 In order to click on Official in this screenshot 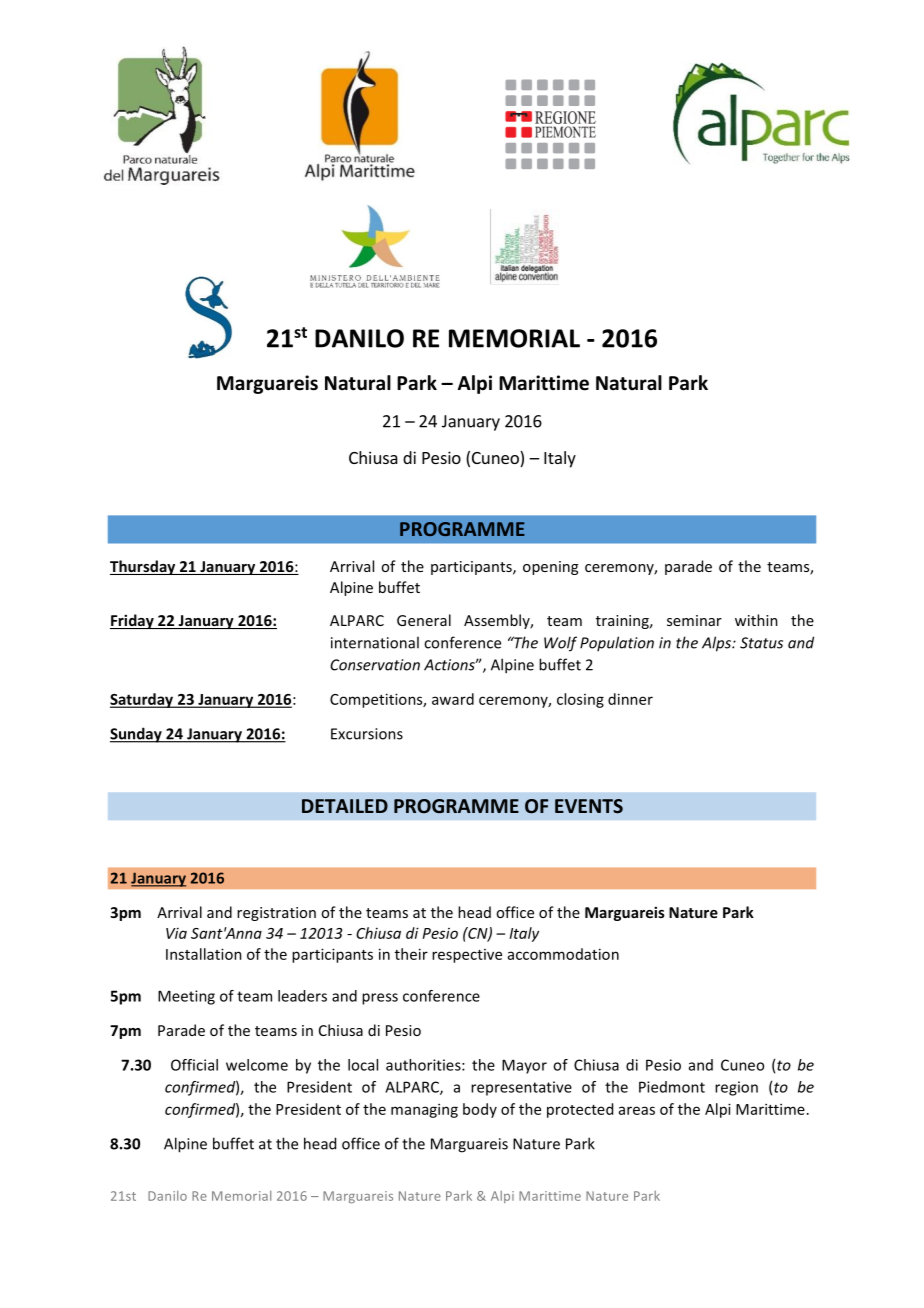, I will do `click(194, 1065)`.
